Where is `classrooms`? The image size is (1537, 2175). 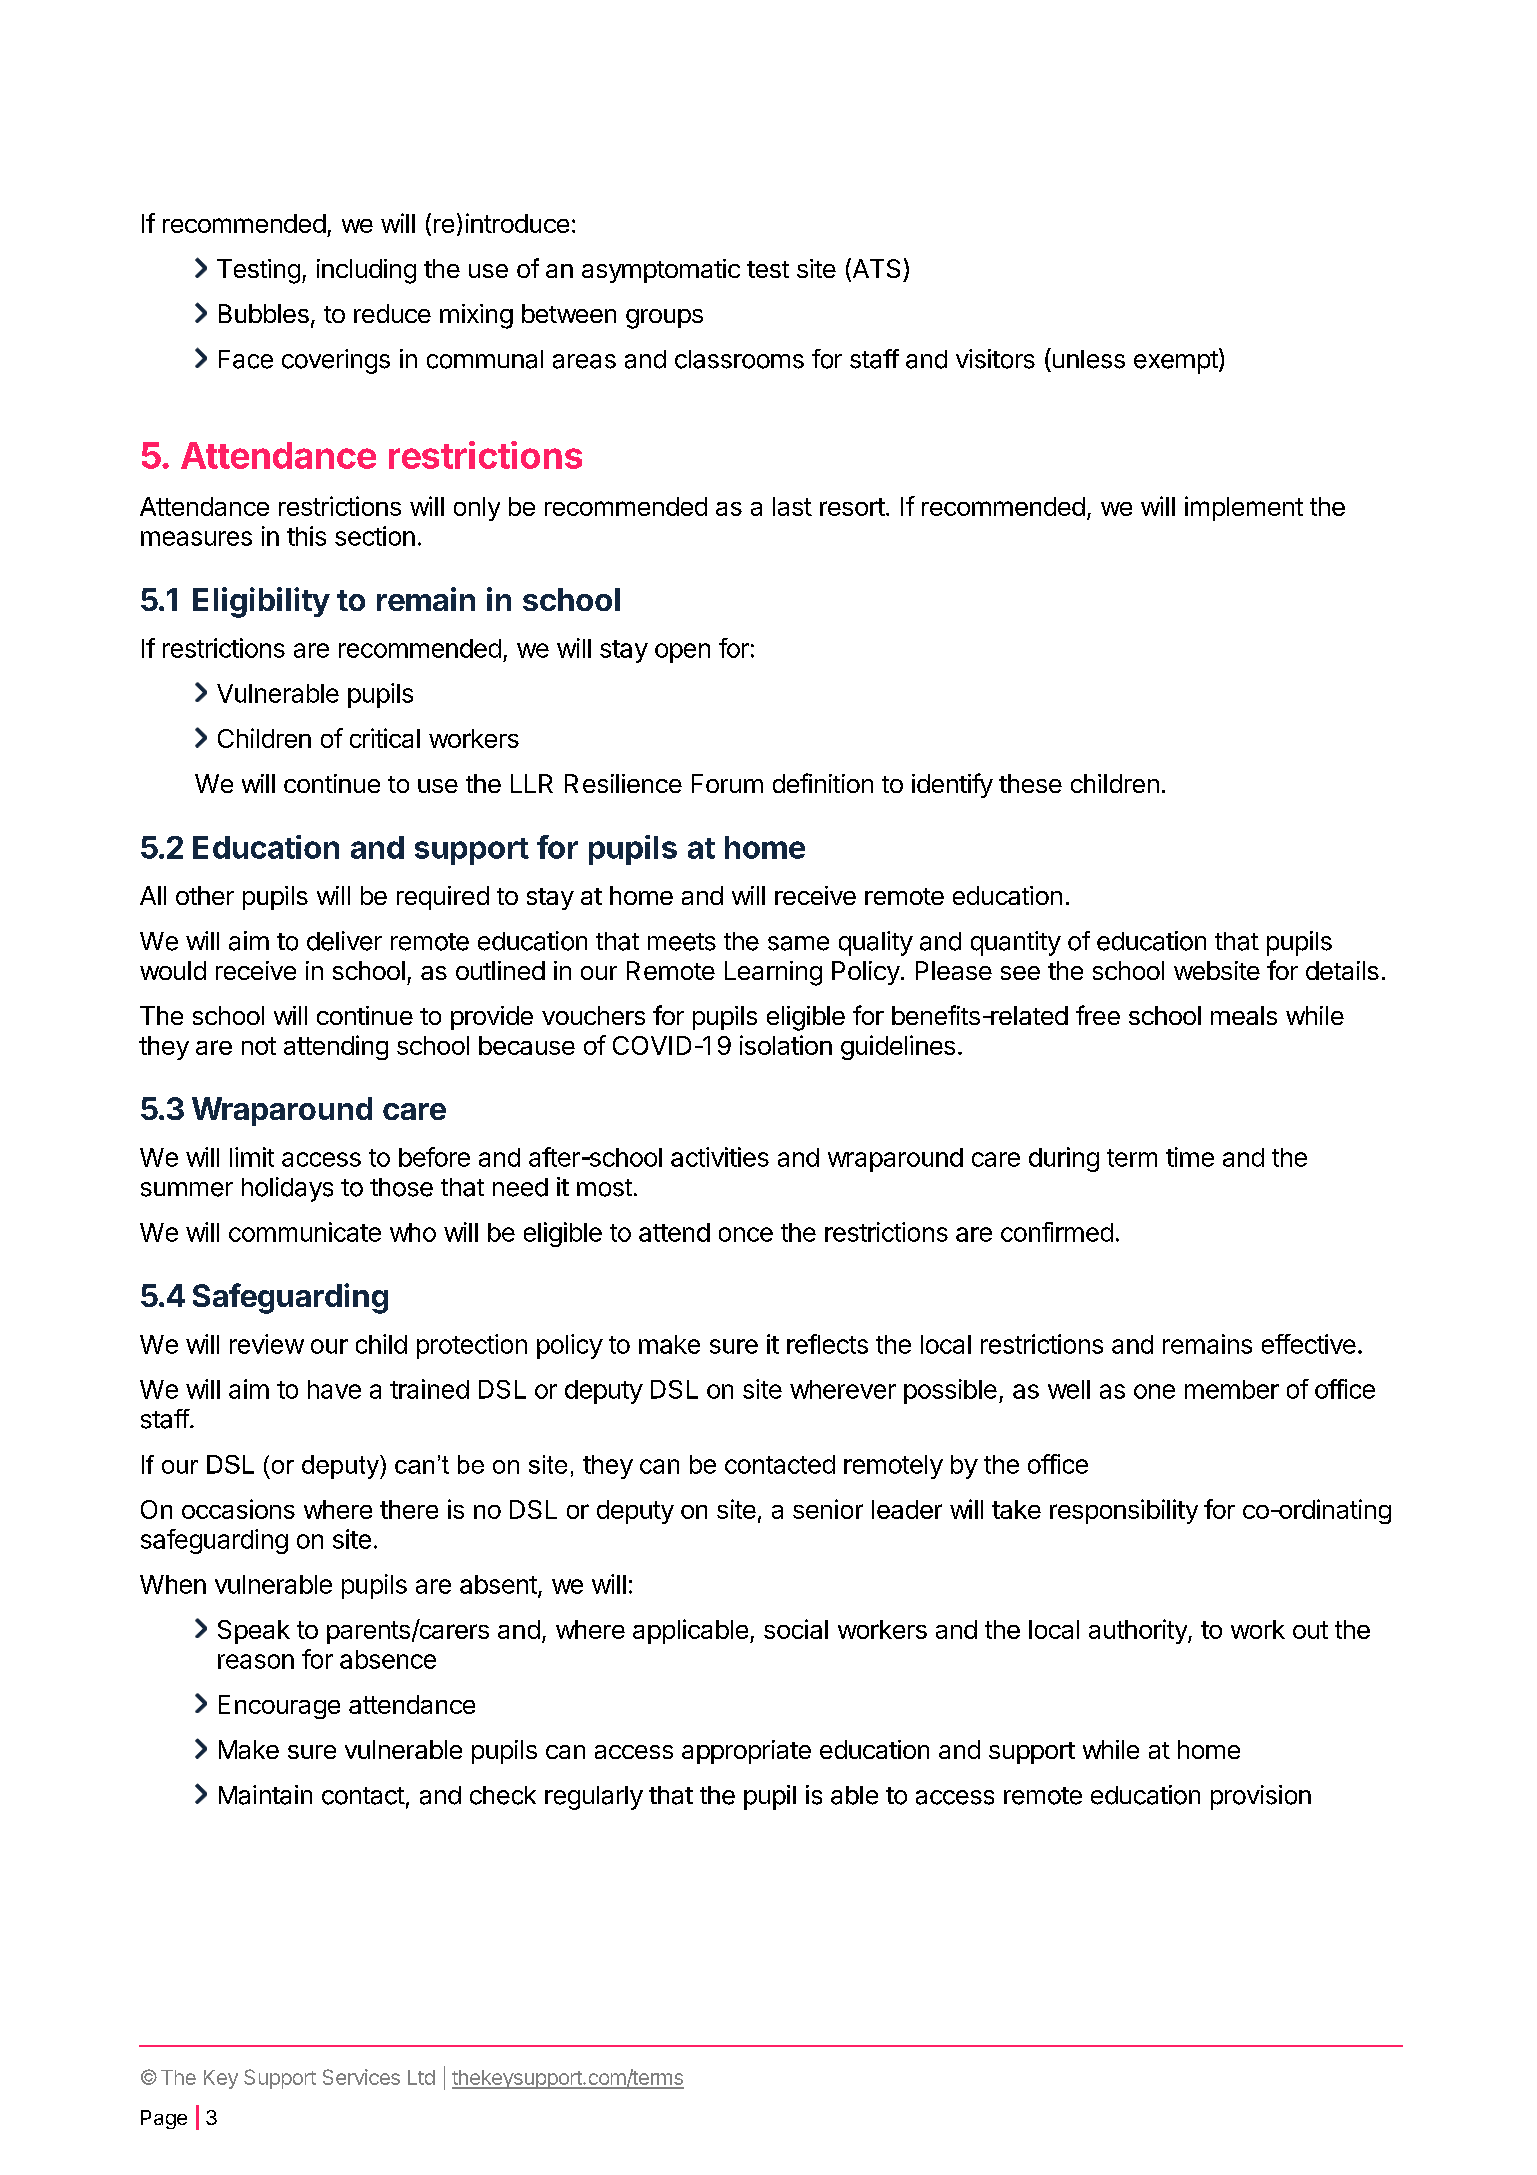 classrooms is located at coordinates (739, 359).
